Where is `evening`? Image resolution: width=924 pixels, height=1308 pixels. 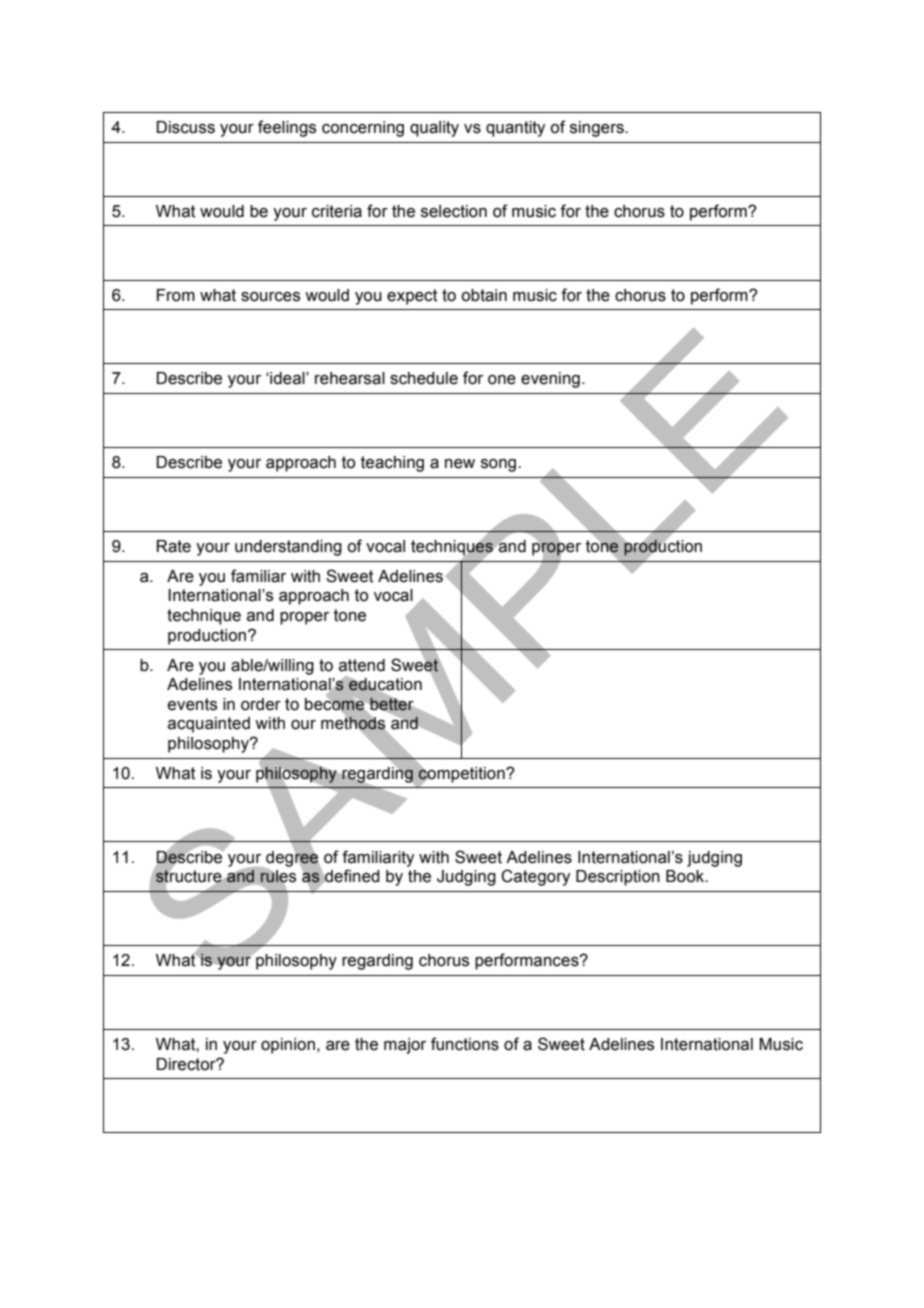 evening is located at coordinates (550, 380).
